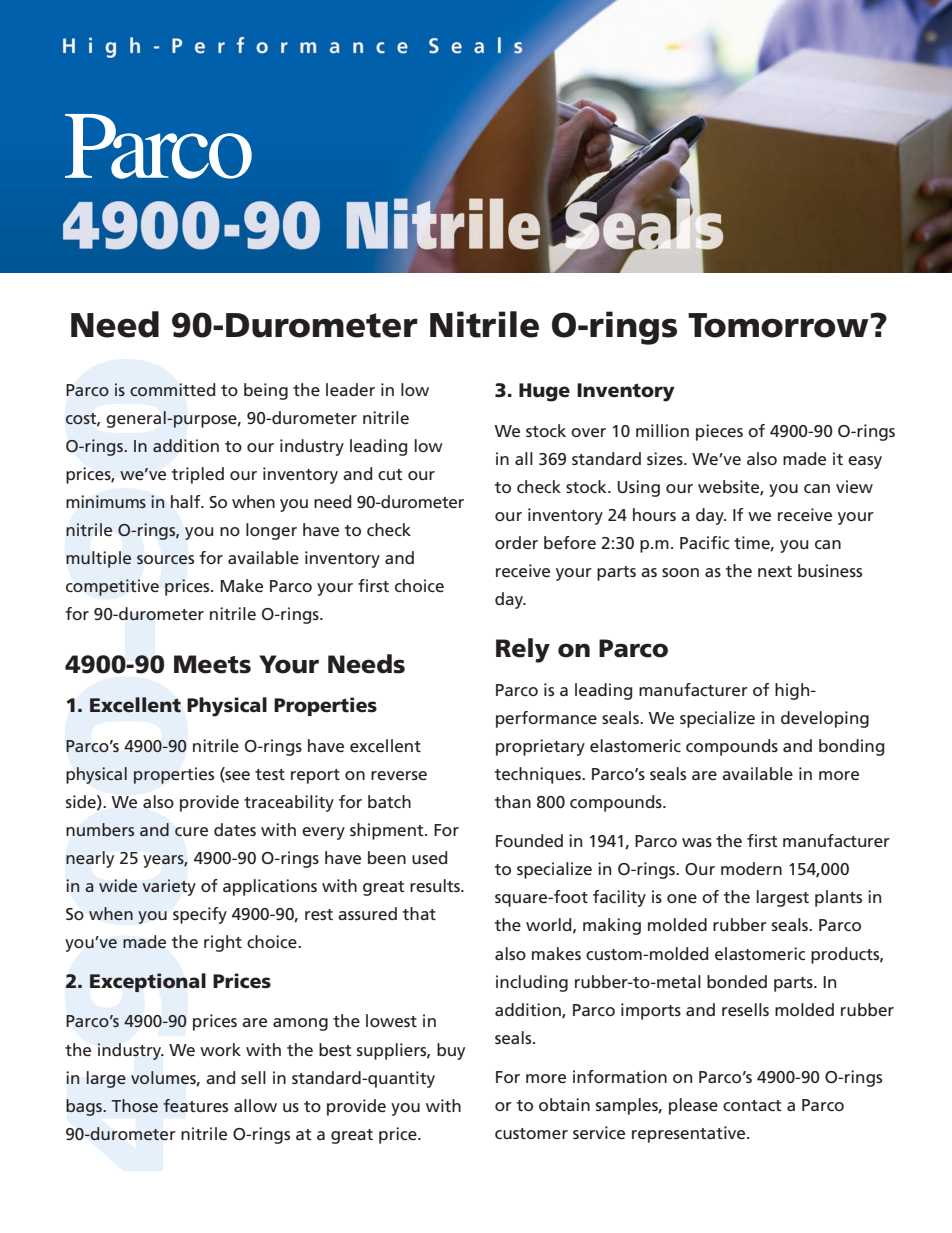 The width and height of the screenshot is (952, 1233). What do you see at coordinates (775, 571) in the screenshot?
I see `next` at bounding box center [775, 571].
